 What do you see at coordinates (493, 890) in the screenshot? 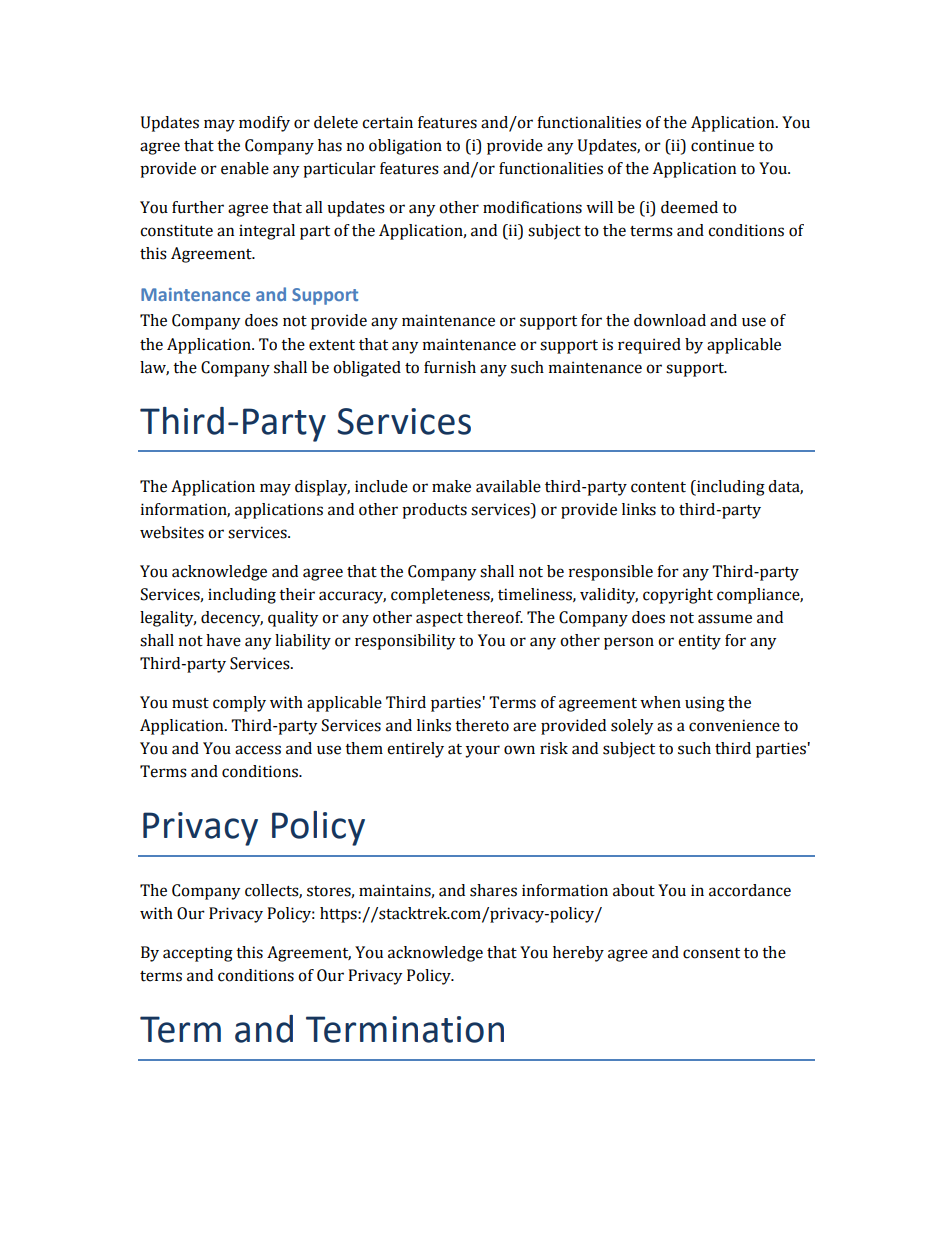
I see `shares` at bounding box center [493, 890].
